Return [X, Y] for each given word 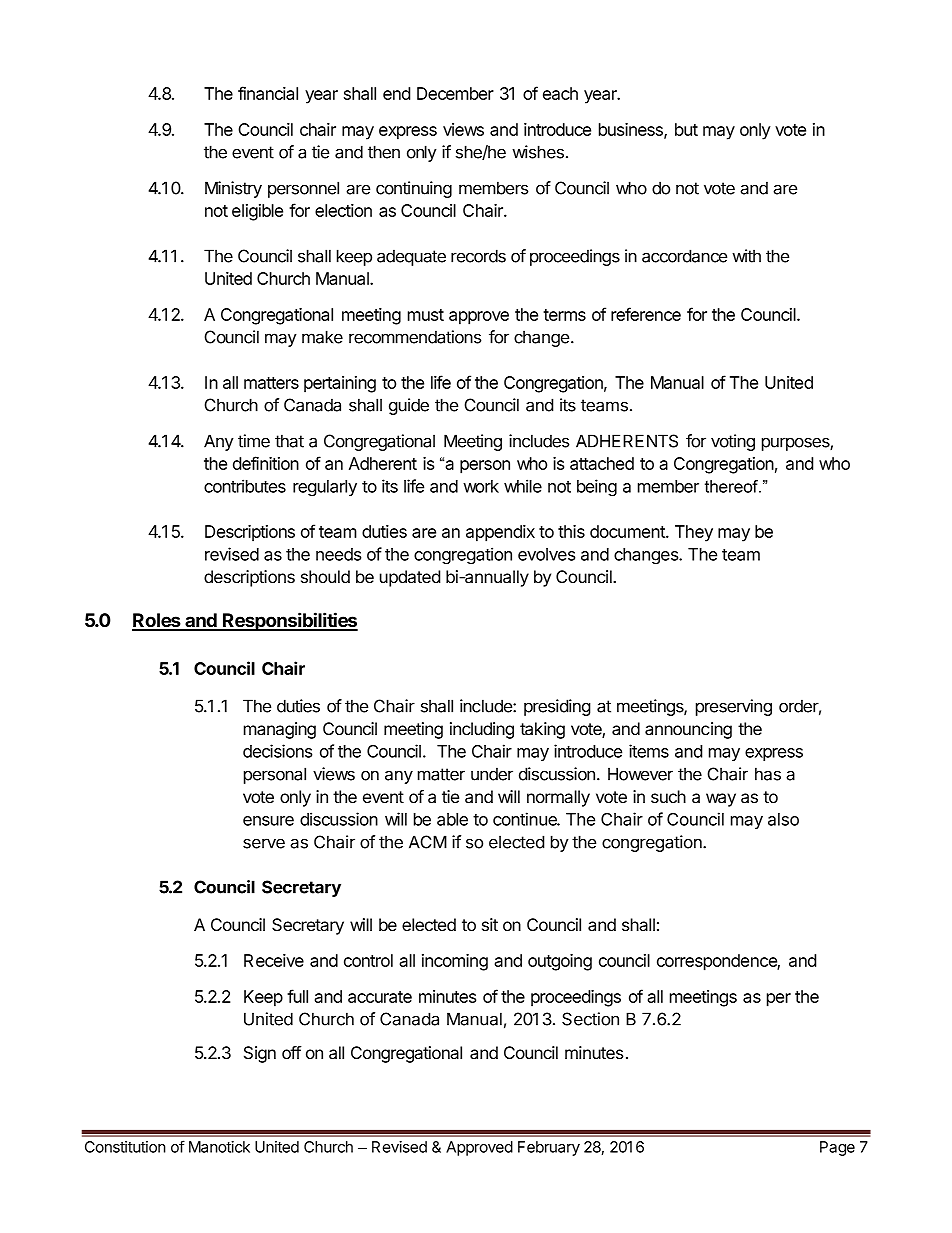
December [455, 93]
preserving [734, 707]
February [549, 1148]
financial [268, 93]
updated [410, 578]
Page [837, 1148]
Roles [157, 621]
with [746, 256]
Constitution [125, 1147]
